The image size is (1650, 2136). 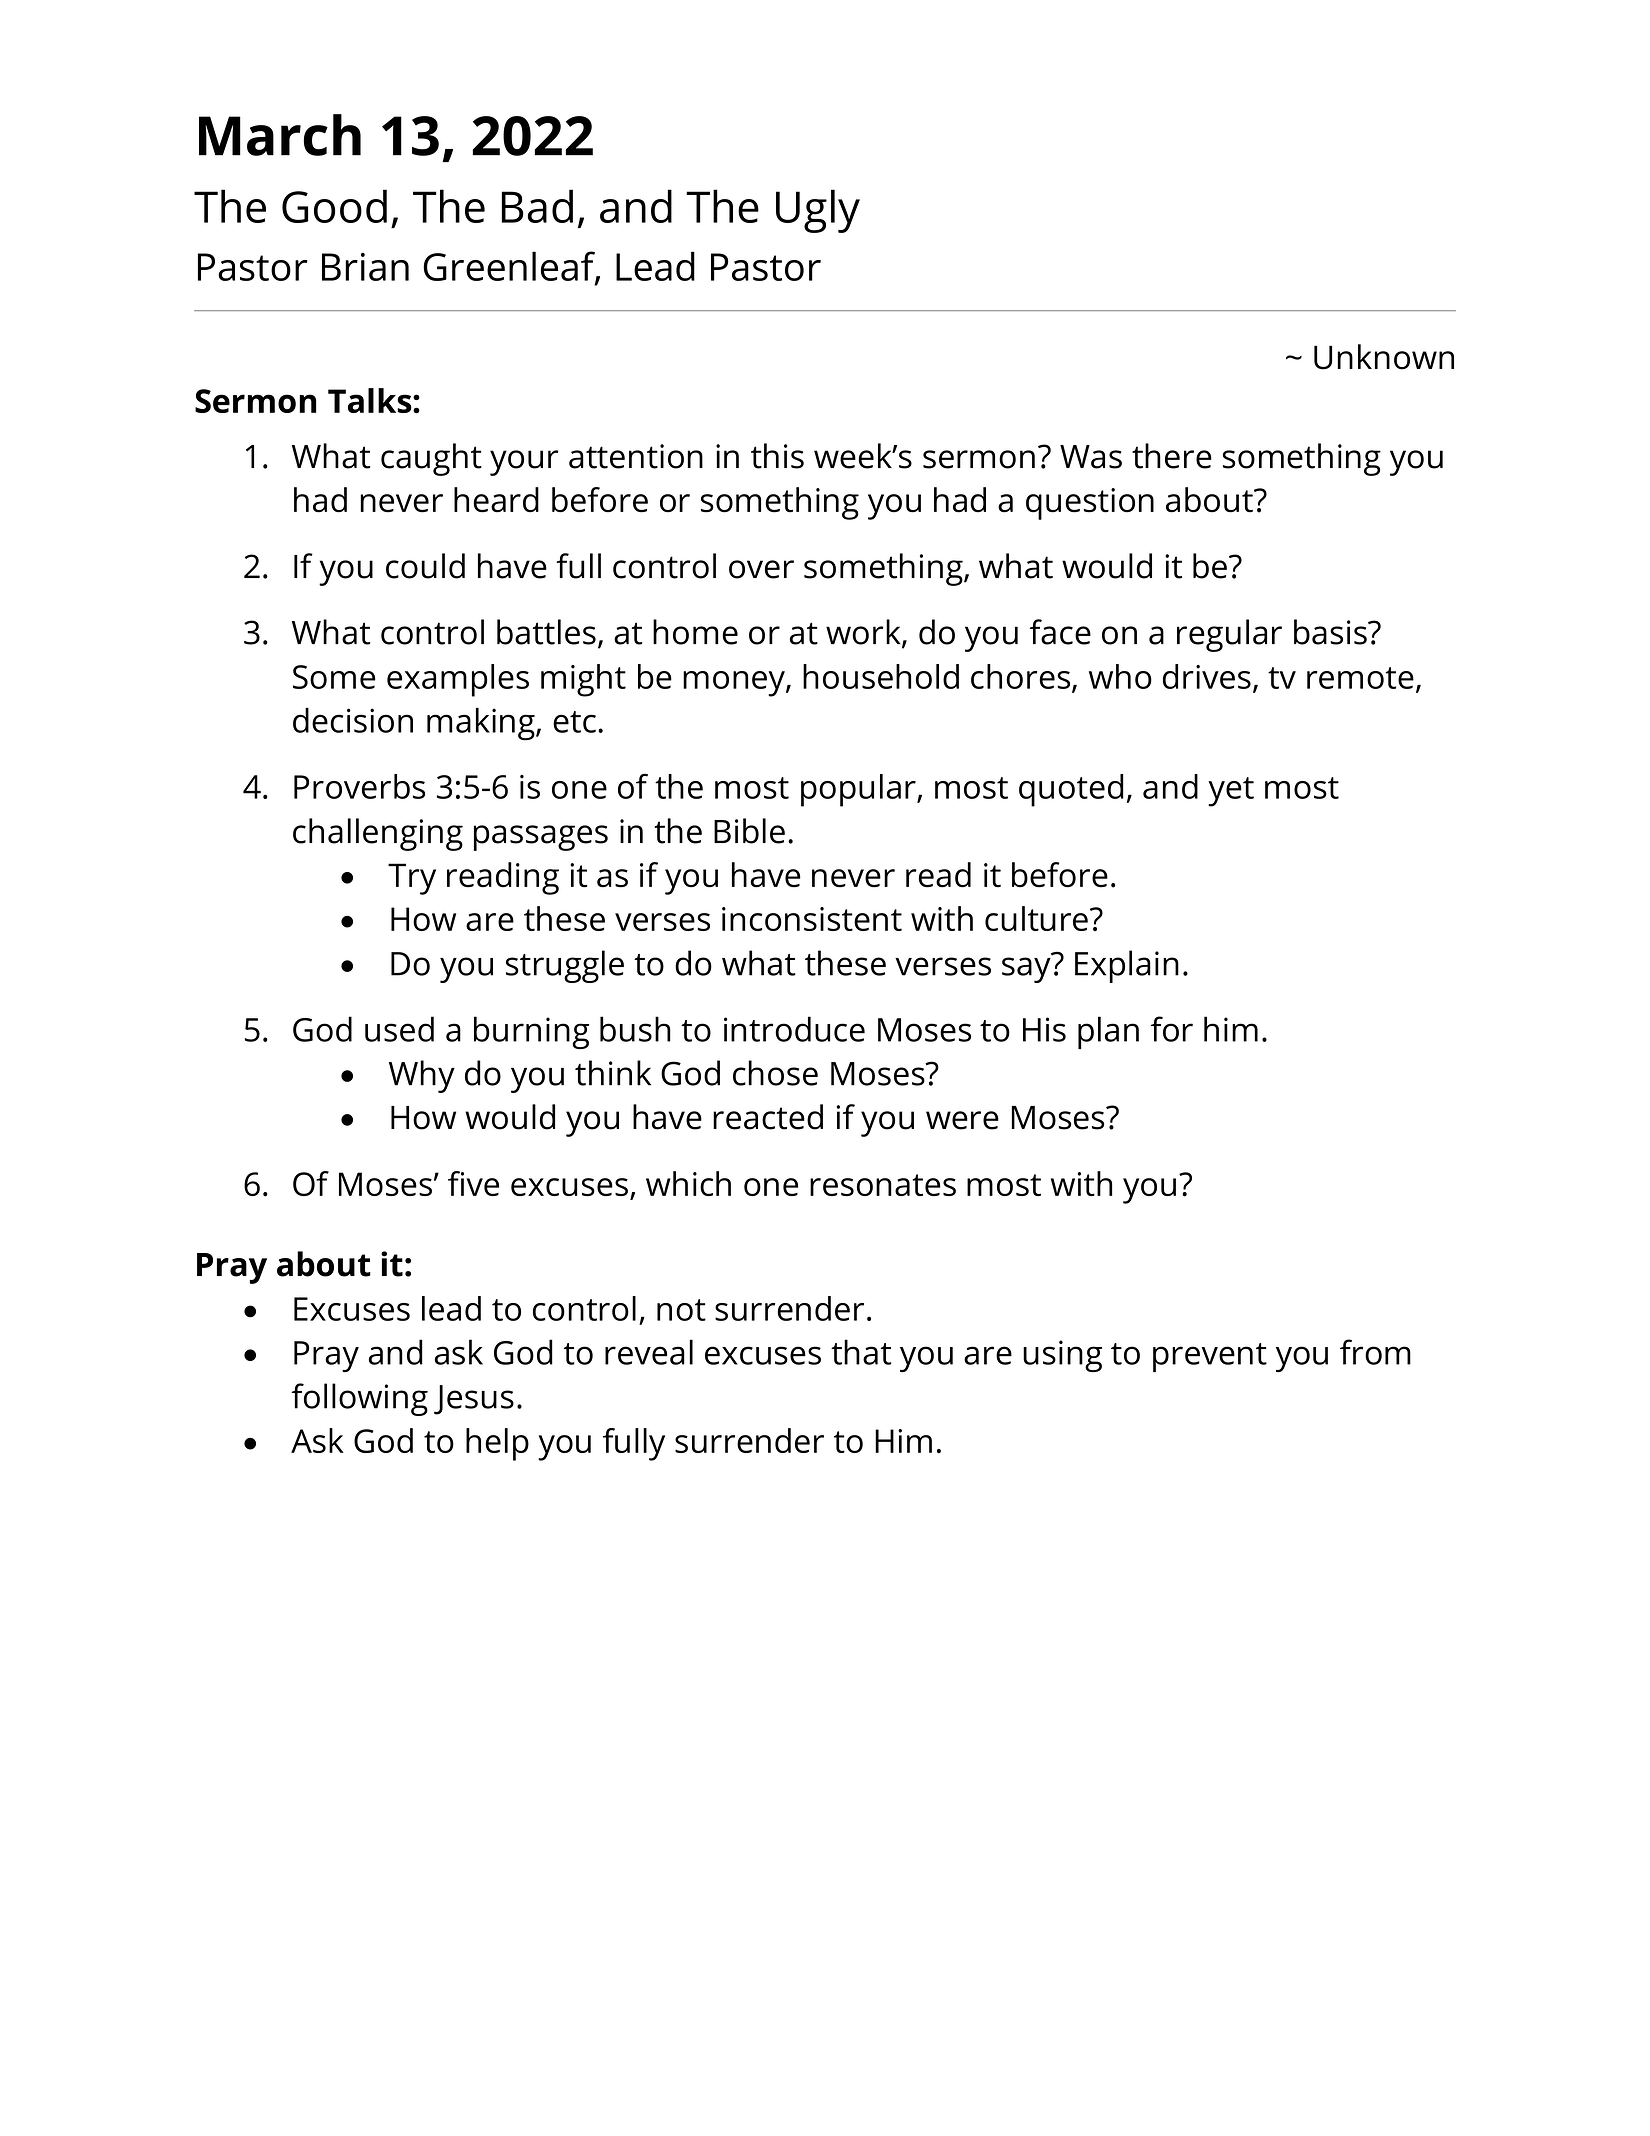 What do you see at coordinates (1231, 792) in the page?
I see `yet` at bounding box center [1231, 792].
